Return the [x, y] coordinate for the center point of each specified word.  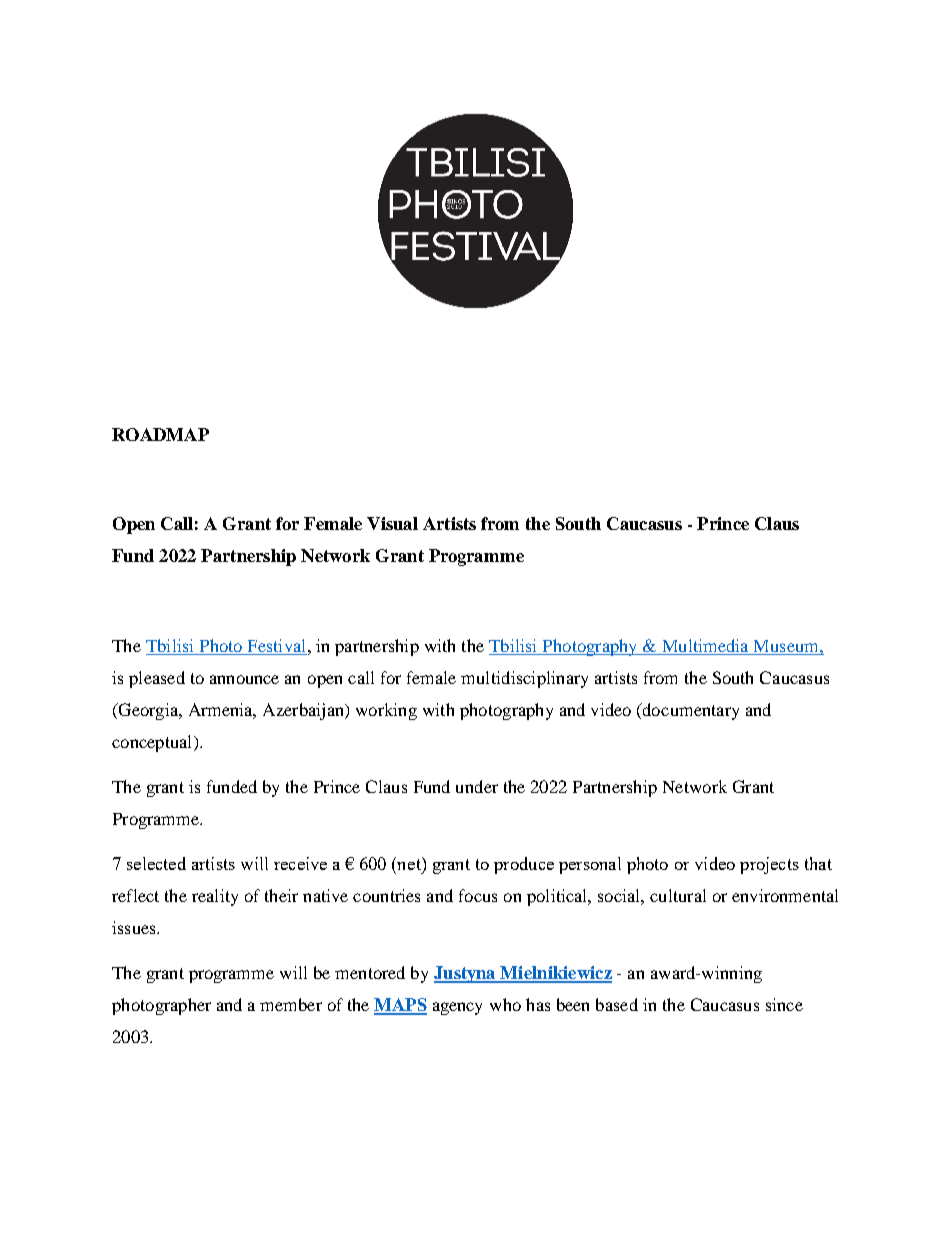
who [505, 1004]
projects [769, 865]
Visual [392, 523]
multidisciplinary [524, 679]
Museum [787, 646]
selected [156, 863]
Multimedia [705, 645]
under [477, 786]
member [291, 1004]
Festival [278, 645]
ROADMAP [160, 434]
